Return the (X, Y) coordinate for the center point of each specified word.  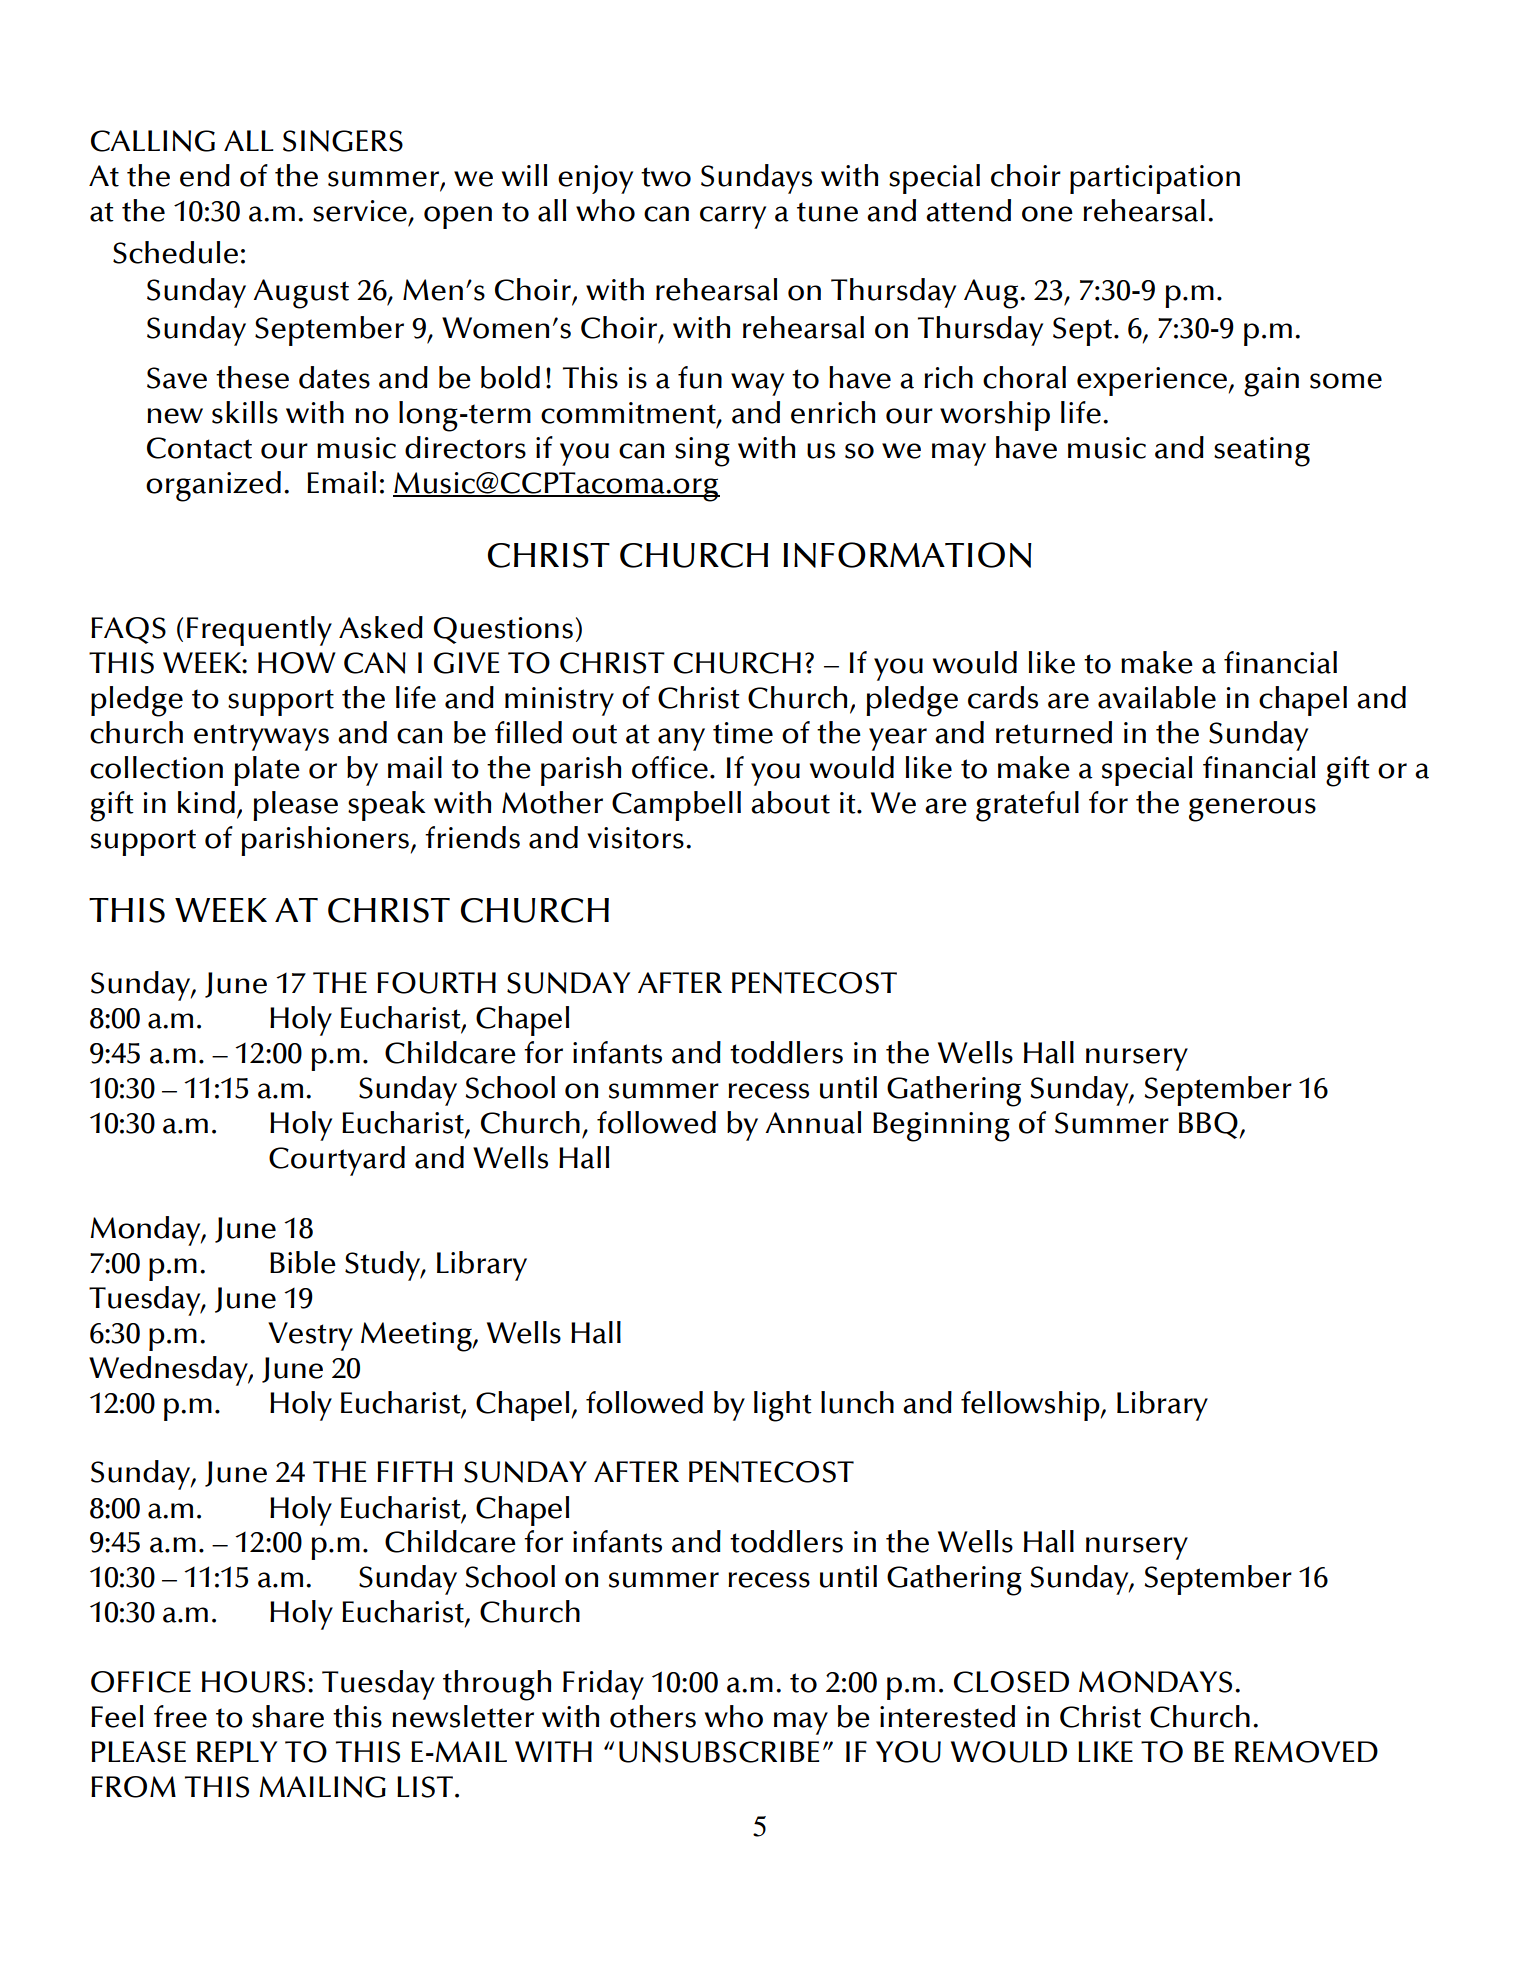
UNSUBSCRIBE (719, 1752)
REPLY (237, 1751)
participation (1155, 179)
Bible (303, 1262)
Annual (813, 1122)
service (360, 211)
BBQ (1208, 1125)
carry (733, 217)
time (743, 733)
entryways (261, 737)
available (1157, 697)
